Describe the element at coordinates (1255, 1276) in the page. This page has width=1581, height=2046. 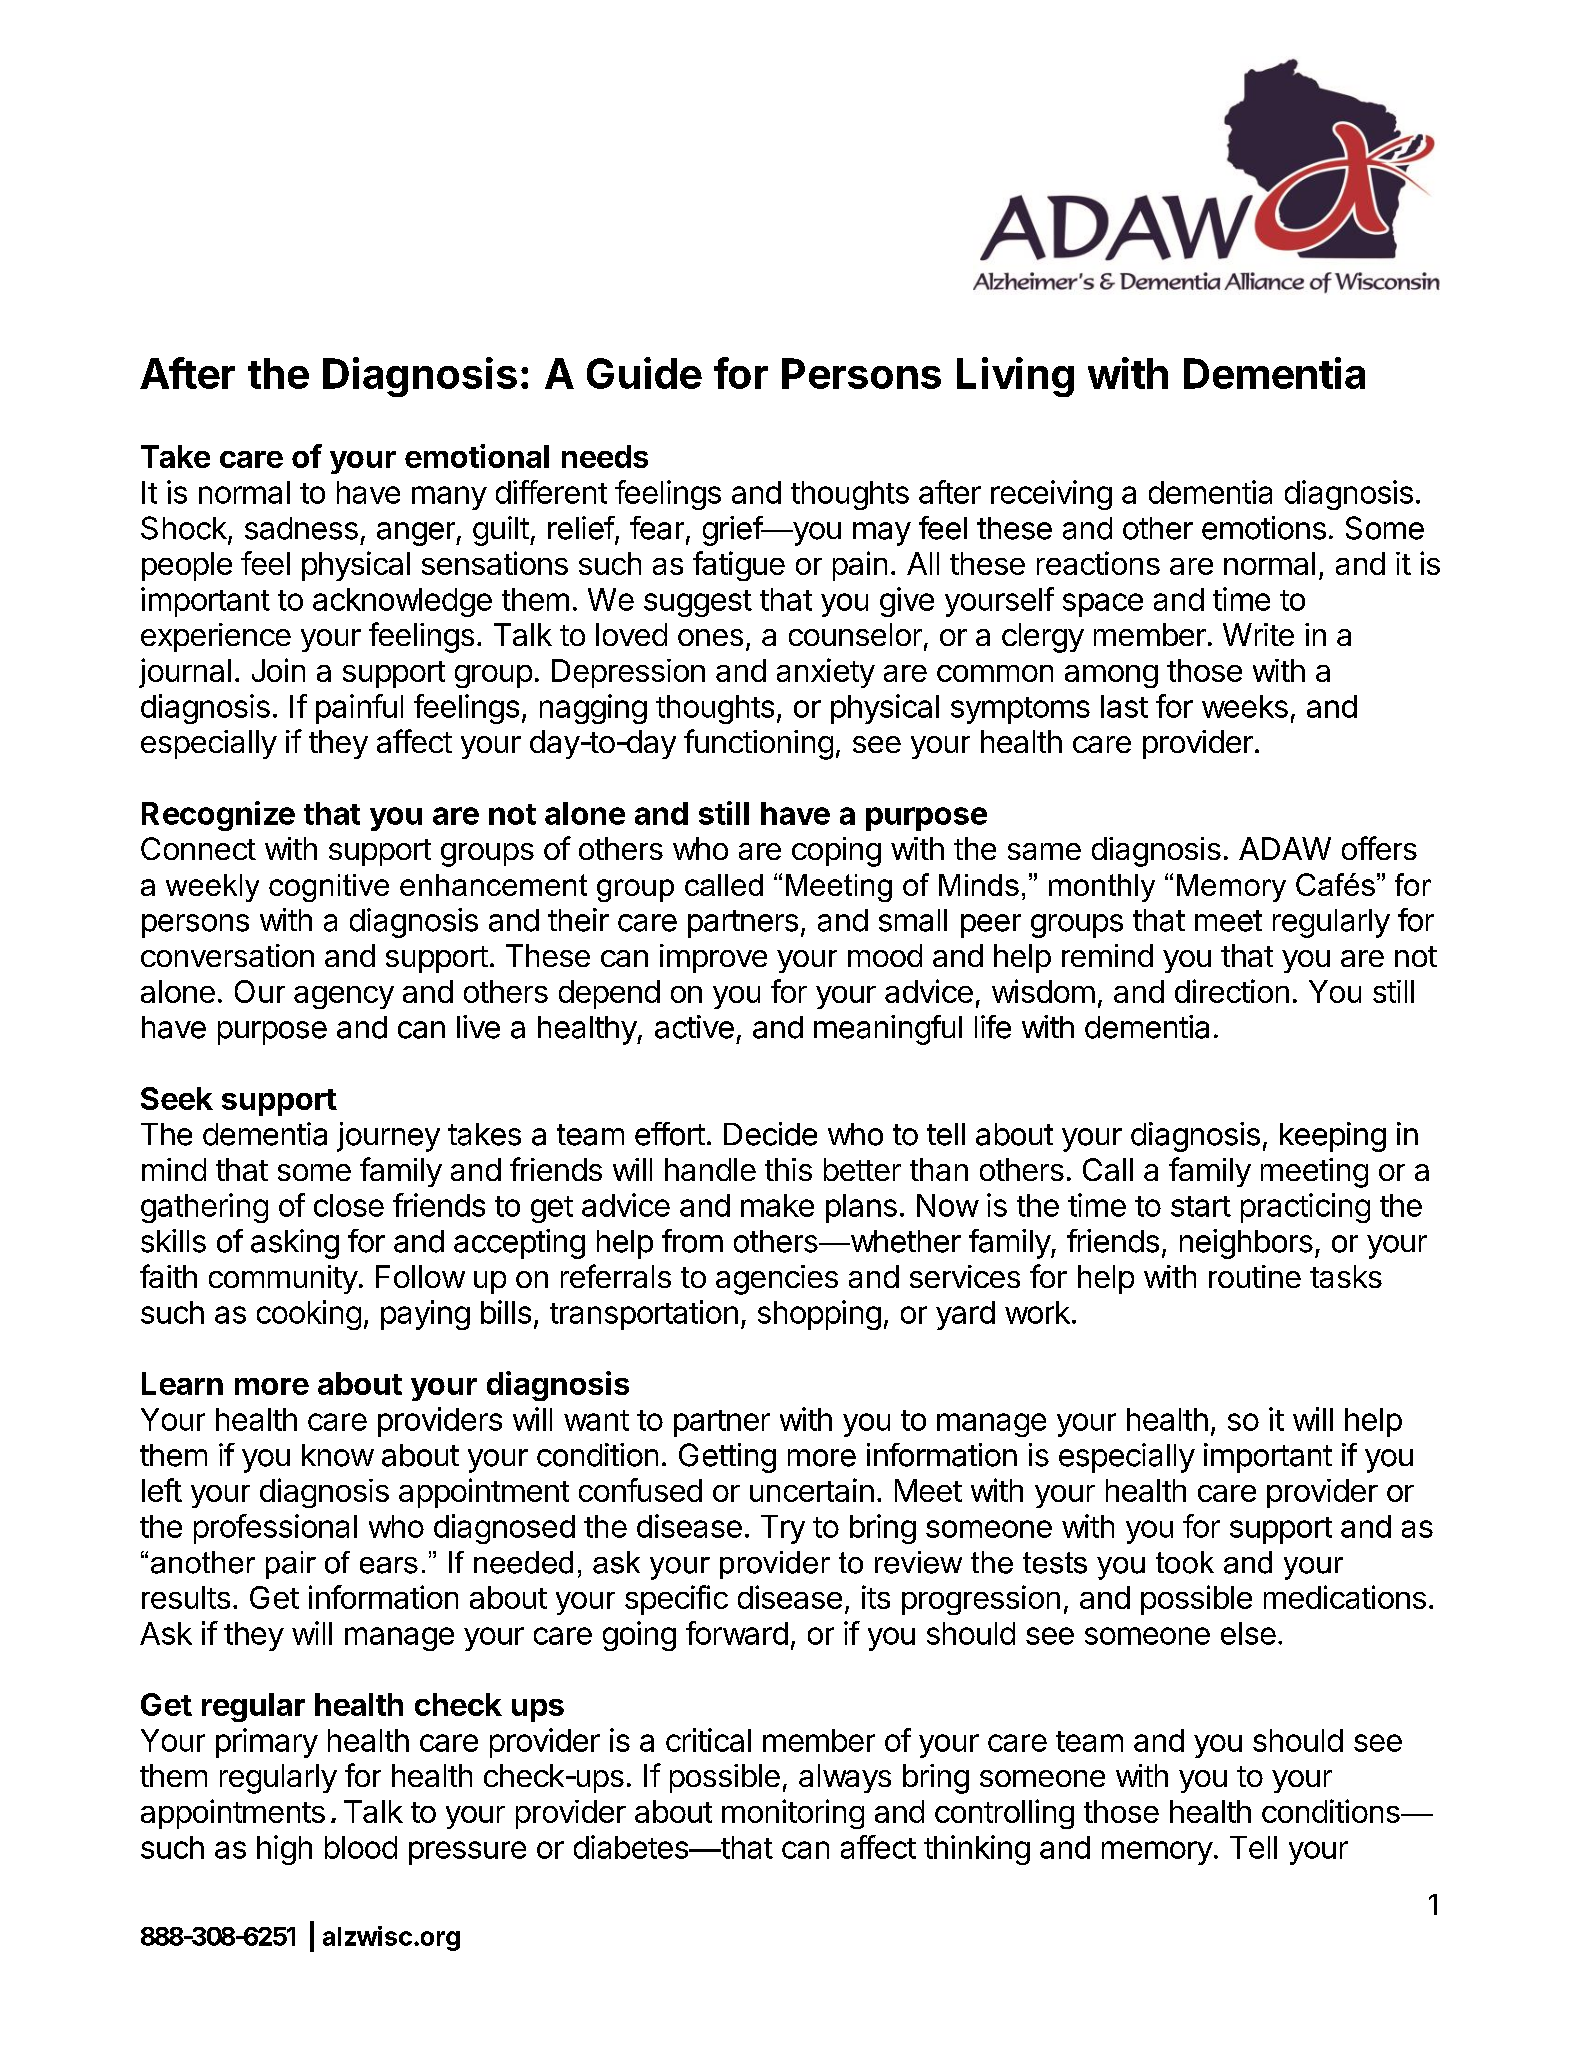
I see `routine` at that location.
